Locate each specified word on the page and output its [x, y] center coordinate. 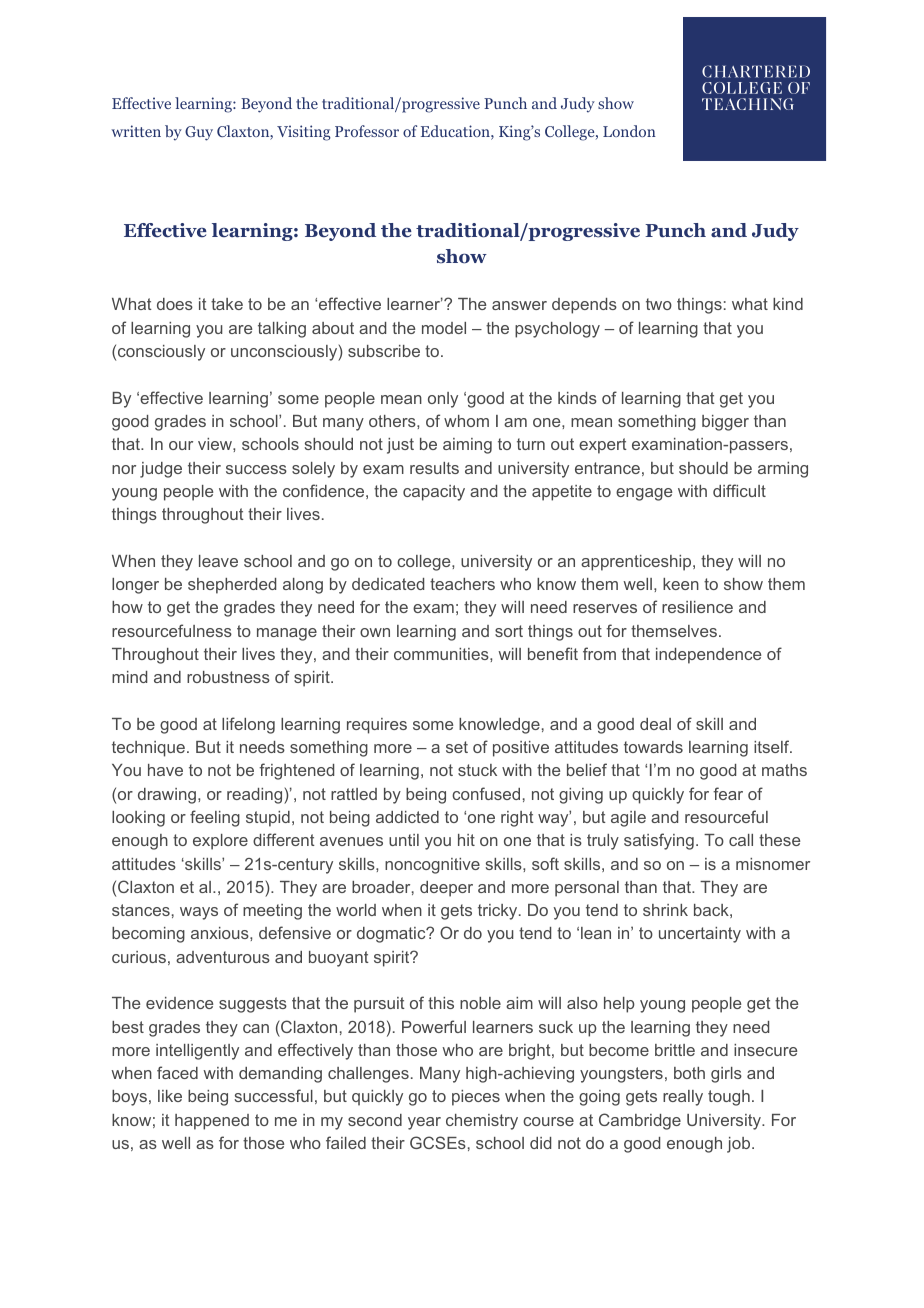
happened [212, 1122]
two [659, 304]
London [629, 131]
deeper [446, 889]
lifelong [248, 725]
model [444, 328]
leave [218, 561]
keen [681, 584]
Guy [199, 133]
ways [199, 913]
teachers [462, 584]
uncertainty [700, 935]
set [457, 747]
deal [655, 724]
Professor [367, 131]
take [227, 304]
